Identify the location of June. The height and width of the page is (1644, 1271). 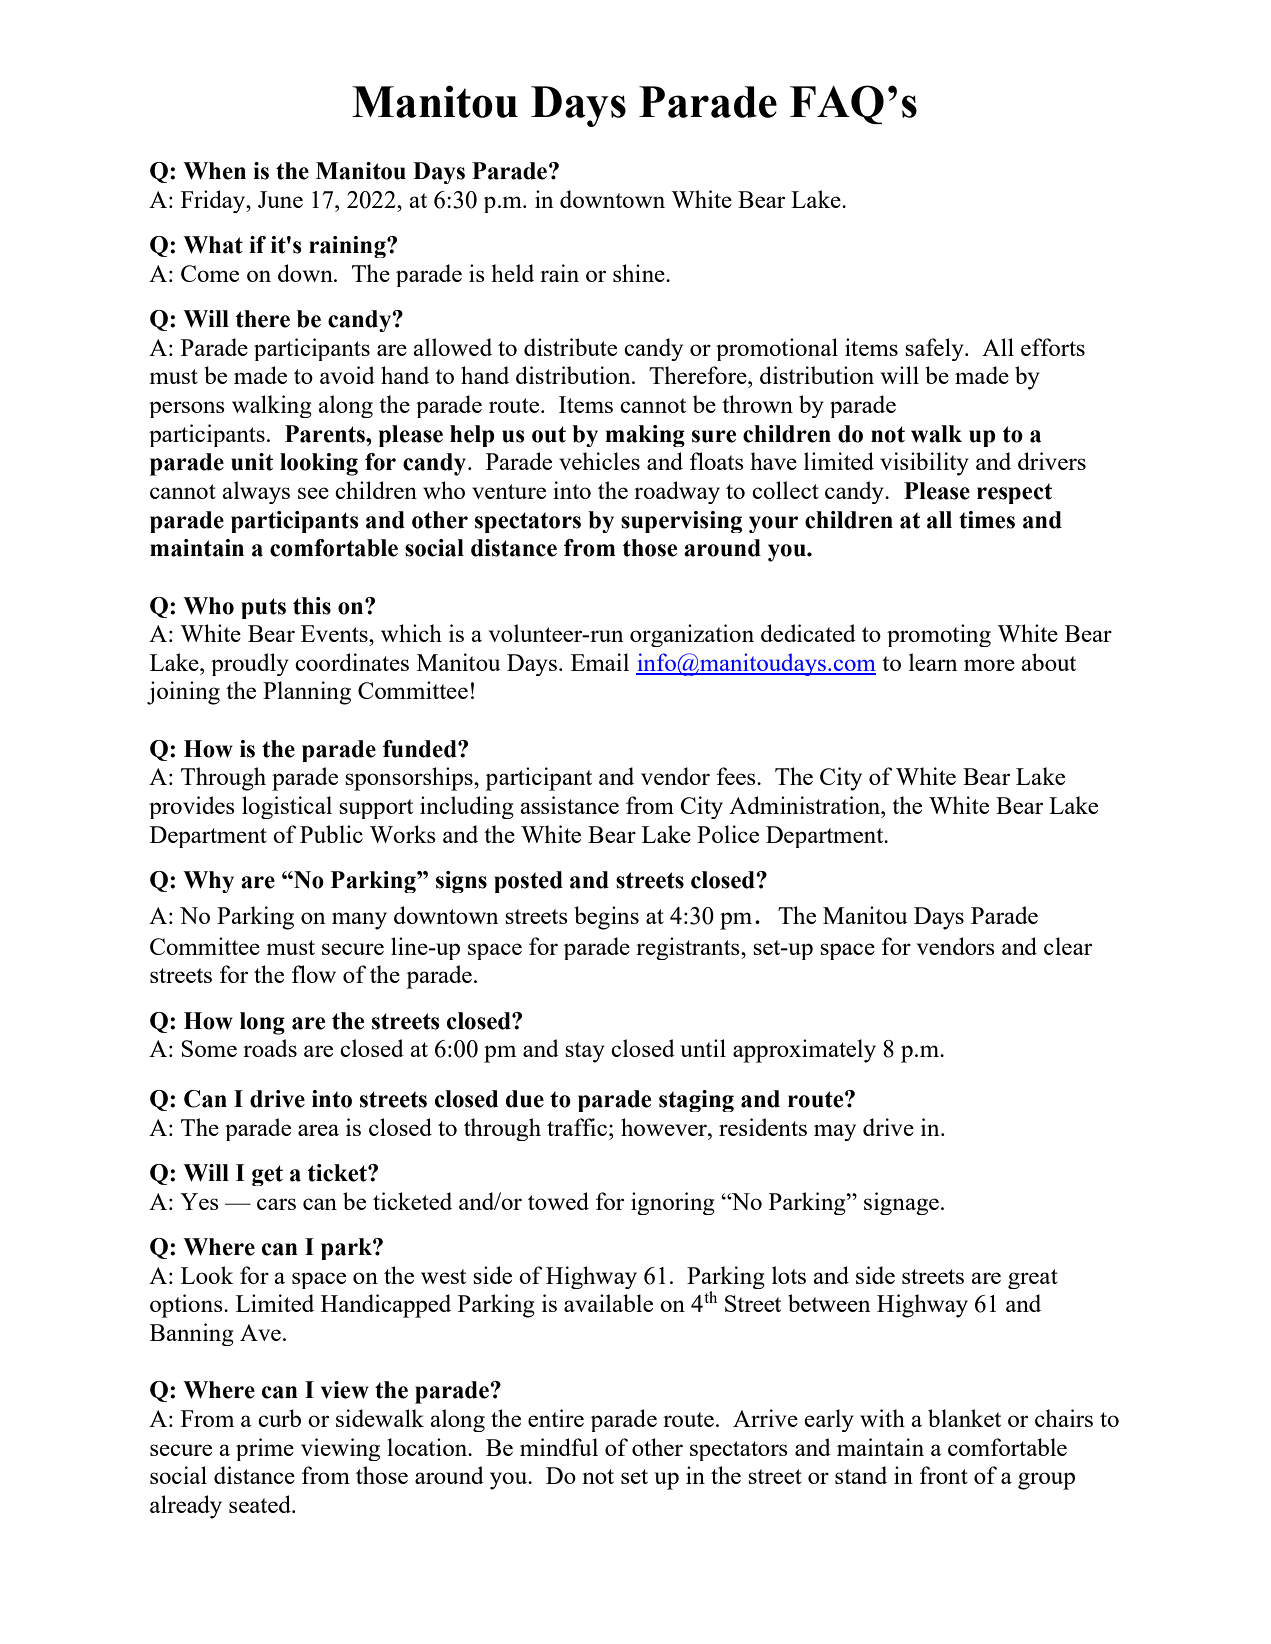
(280, 199).
